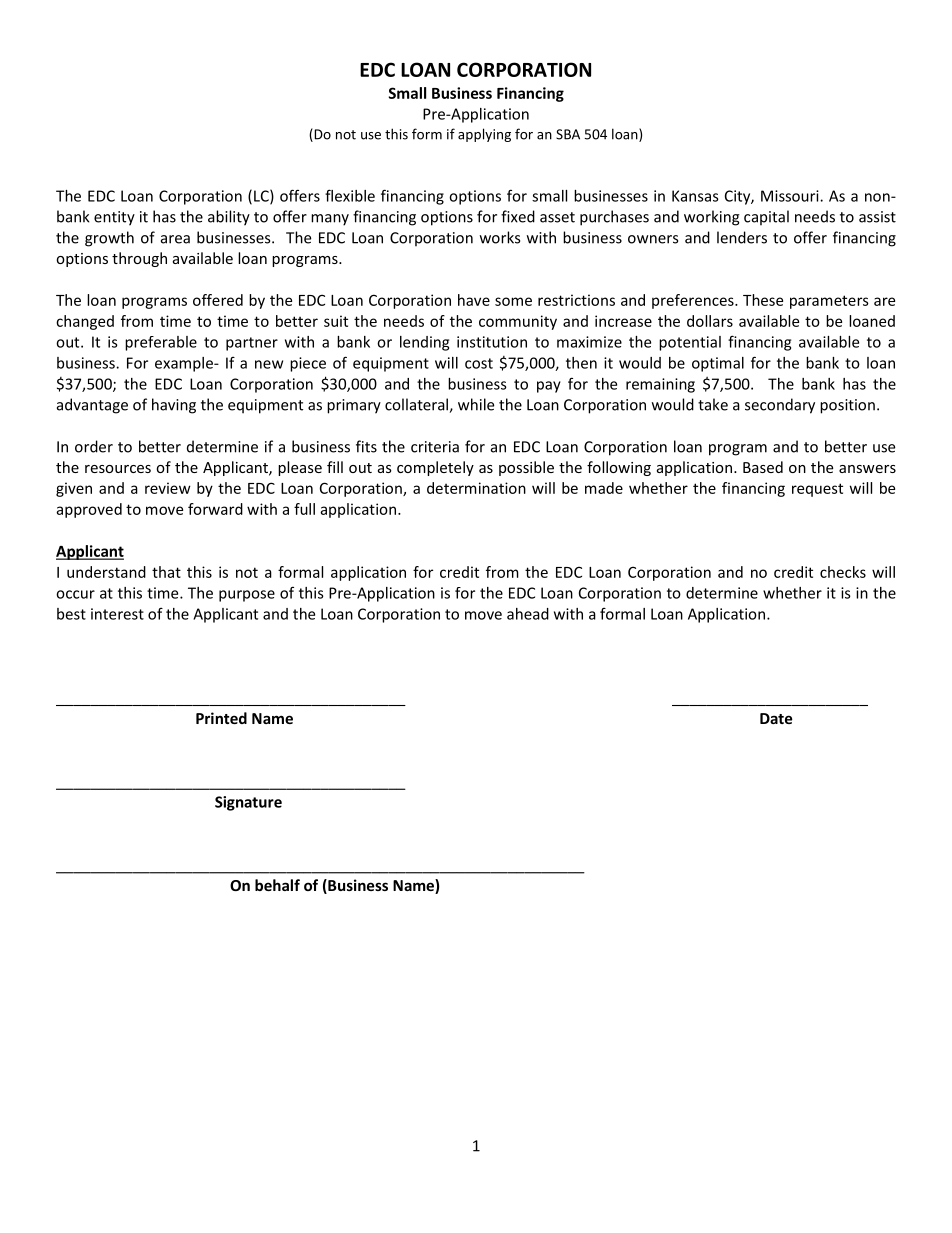  Describe the element at coordinates (248, 803) in the screenshot. I see `Signature` at that location.
